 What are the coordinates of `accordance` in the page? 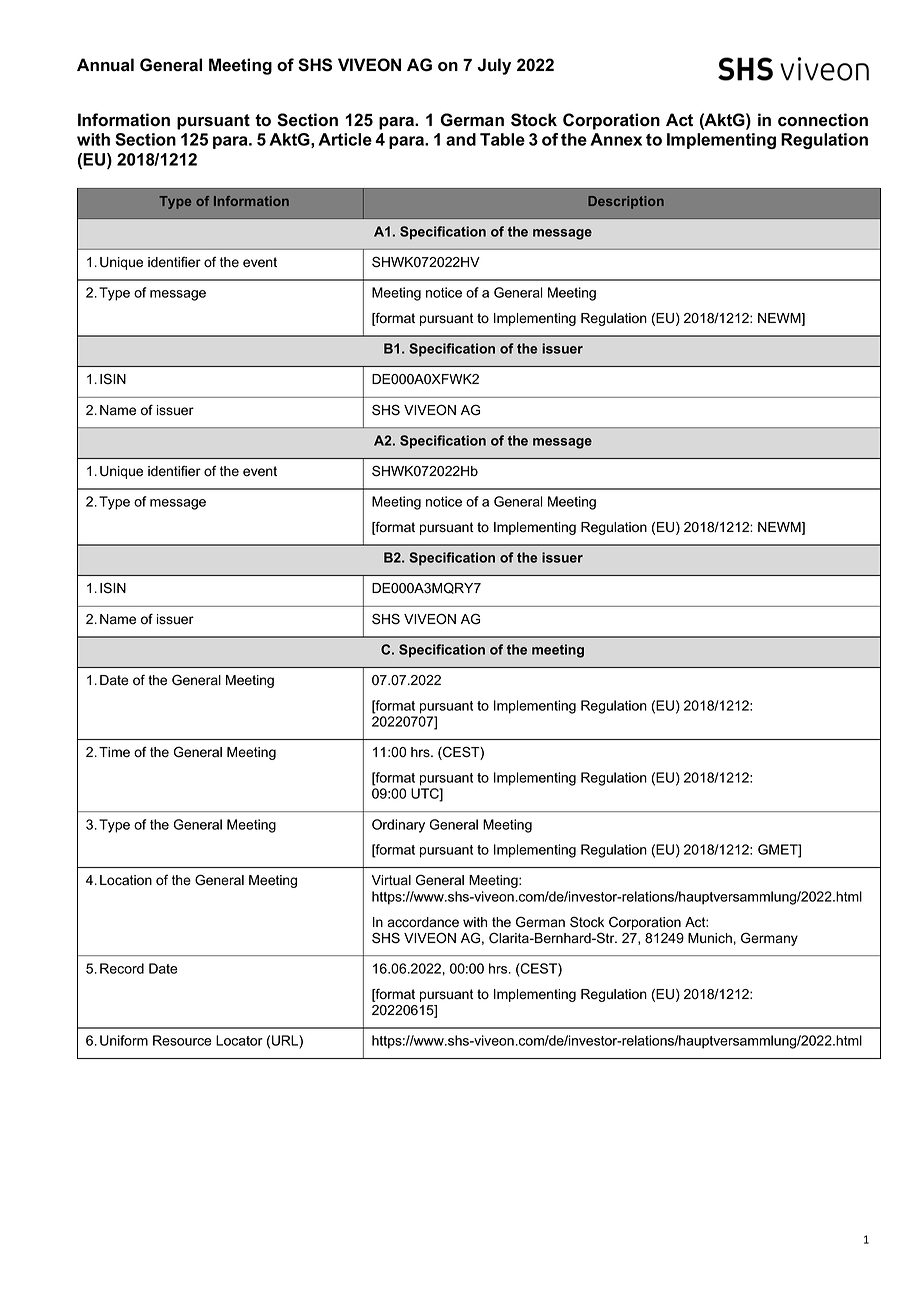 It's located at (423, 922).
